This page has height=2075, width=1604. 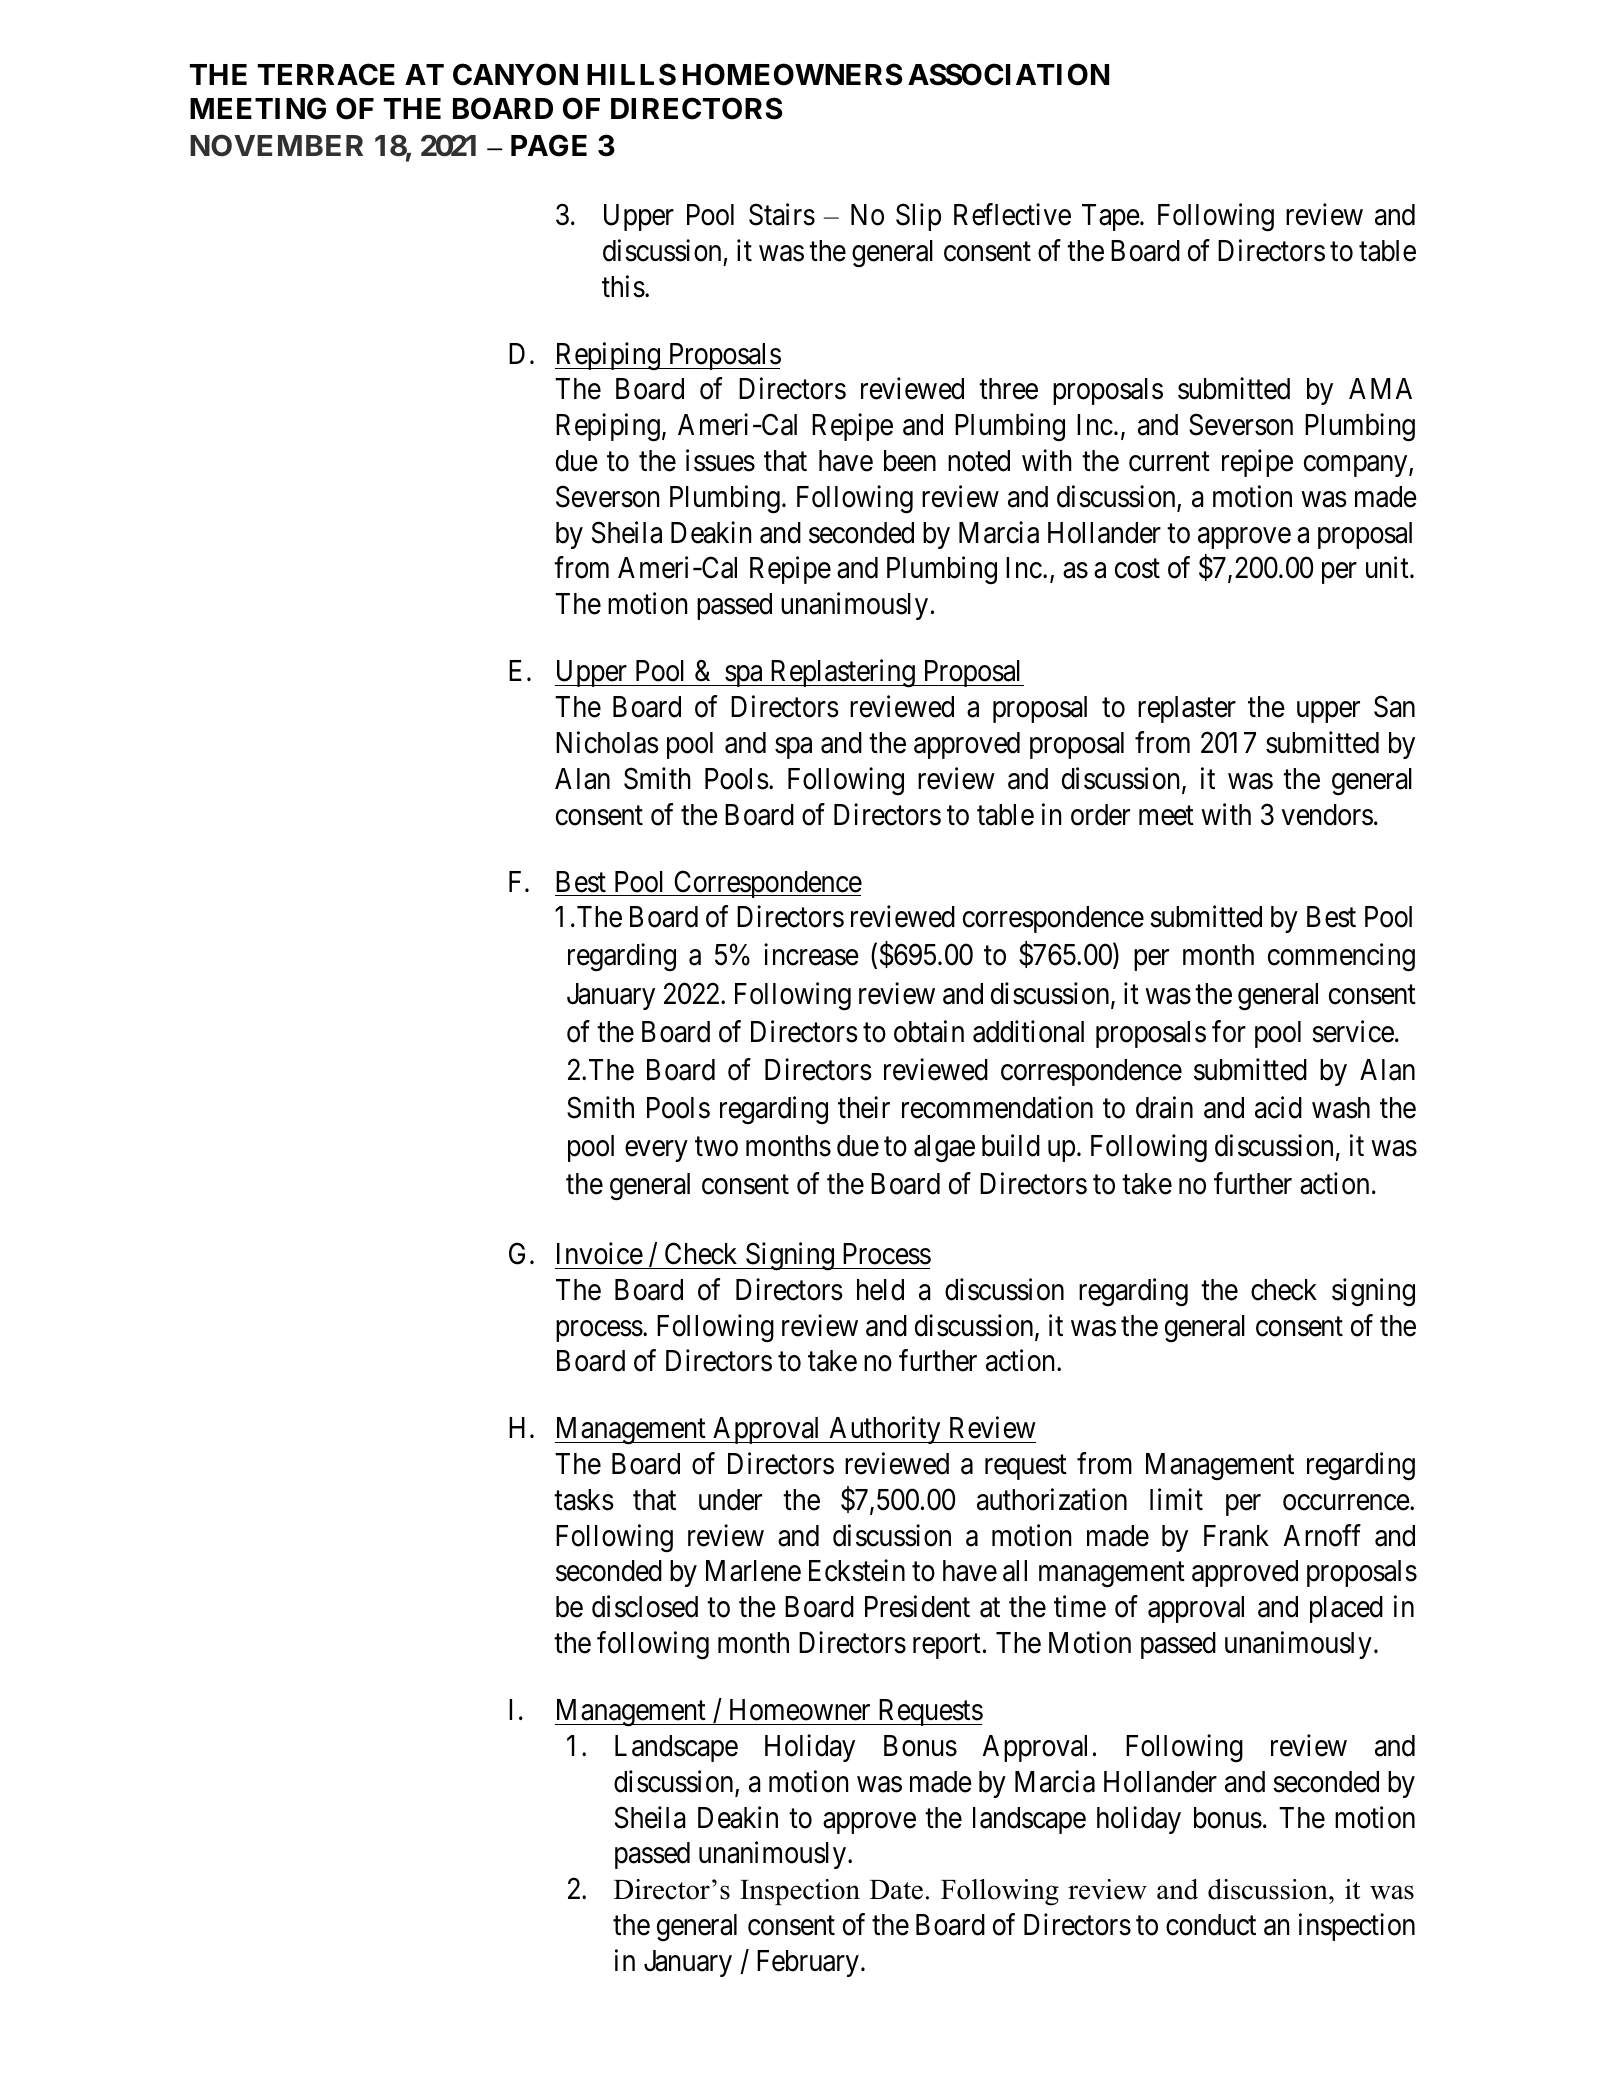 I want to click on February, so click(x=808, y=1963).
